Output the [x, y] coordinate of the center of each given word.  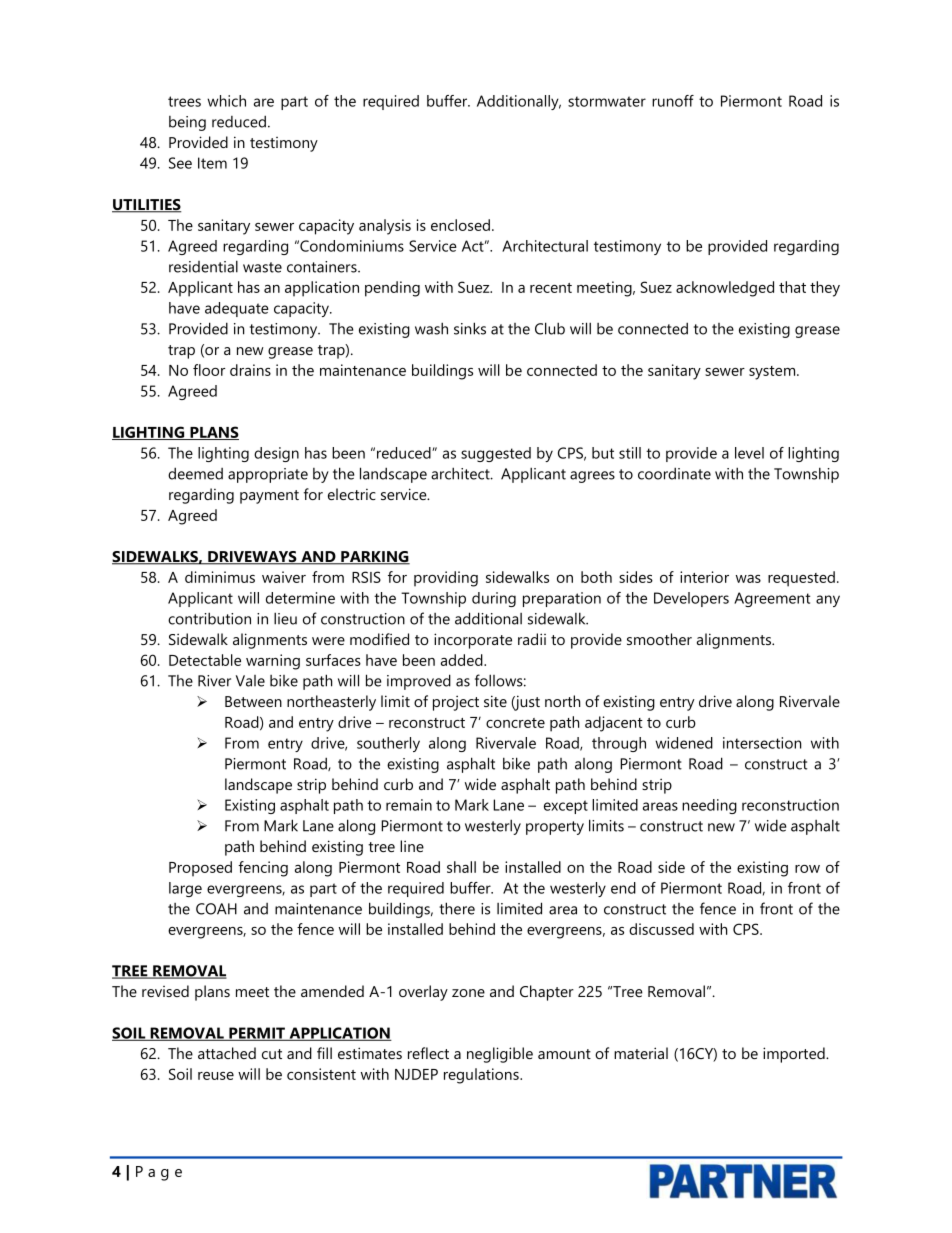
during [494, 599]
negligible [500, 1055]
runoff [673, 101]
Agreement [772, 599]
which [226, 101]
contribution [209, 618]
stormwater [607, 101]
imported [795, 1055]
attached [227, 1053]
